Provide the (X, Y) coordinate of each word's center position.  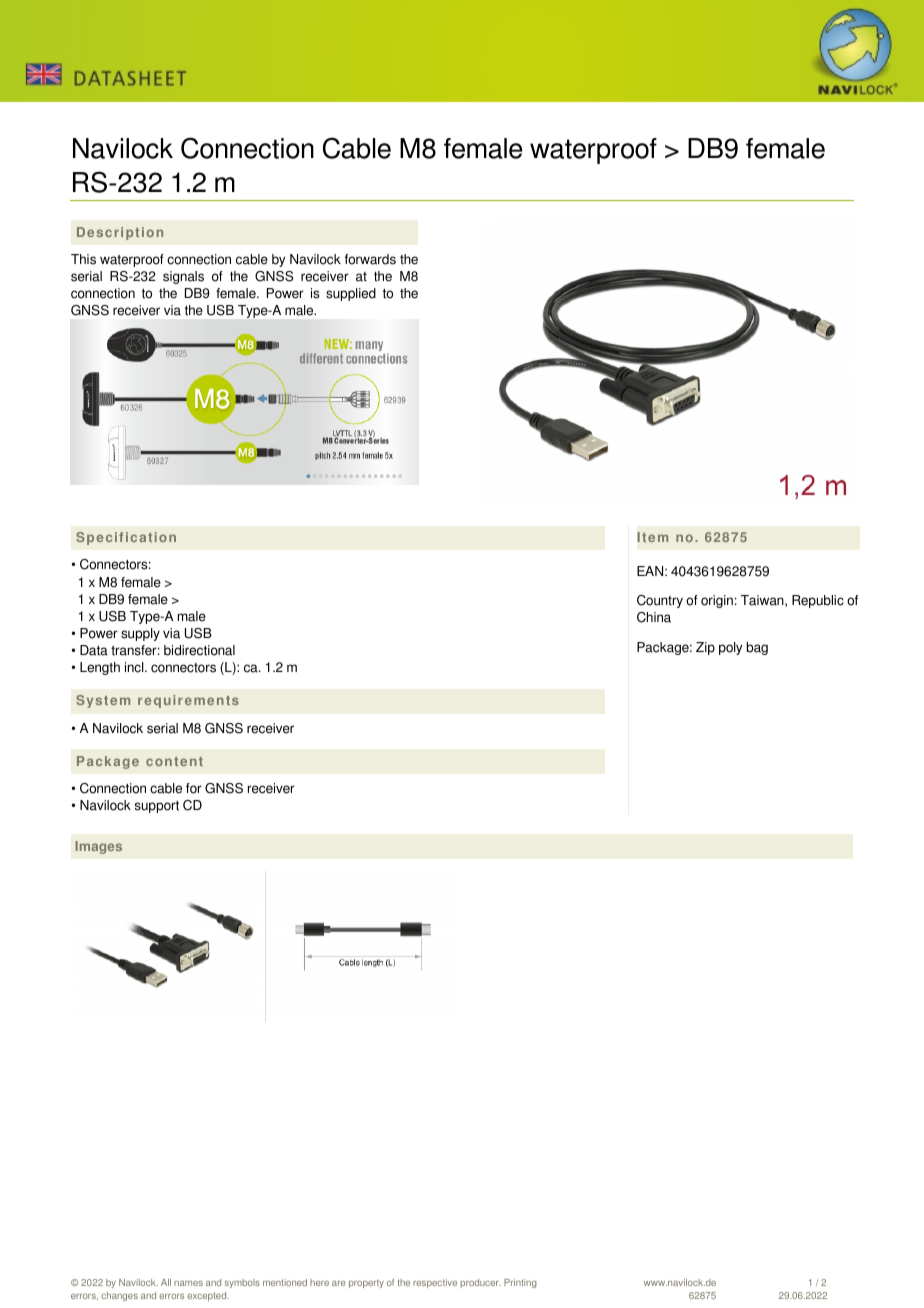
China (654, 617)
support (157, 807)
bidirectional (199, 650)
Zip (705, 648)
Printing (520, 1283)
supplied (351, 294)
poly (730, 648)
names (188, 1283)
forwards (370, 259)
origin (717, 601)
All (166, 1282)
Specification (126, 538)
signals (183, 277)
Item (652, 537)
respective (435, 1283)
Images (98, 847)
